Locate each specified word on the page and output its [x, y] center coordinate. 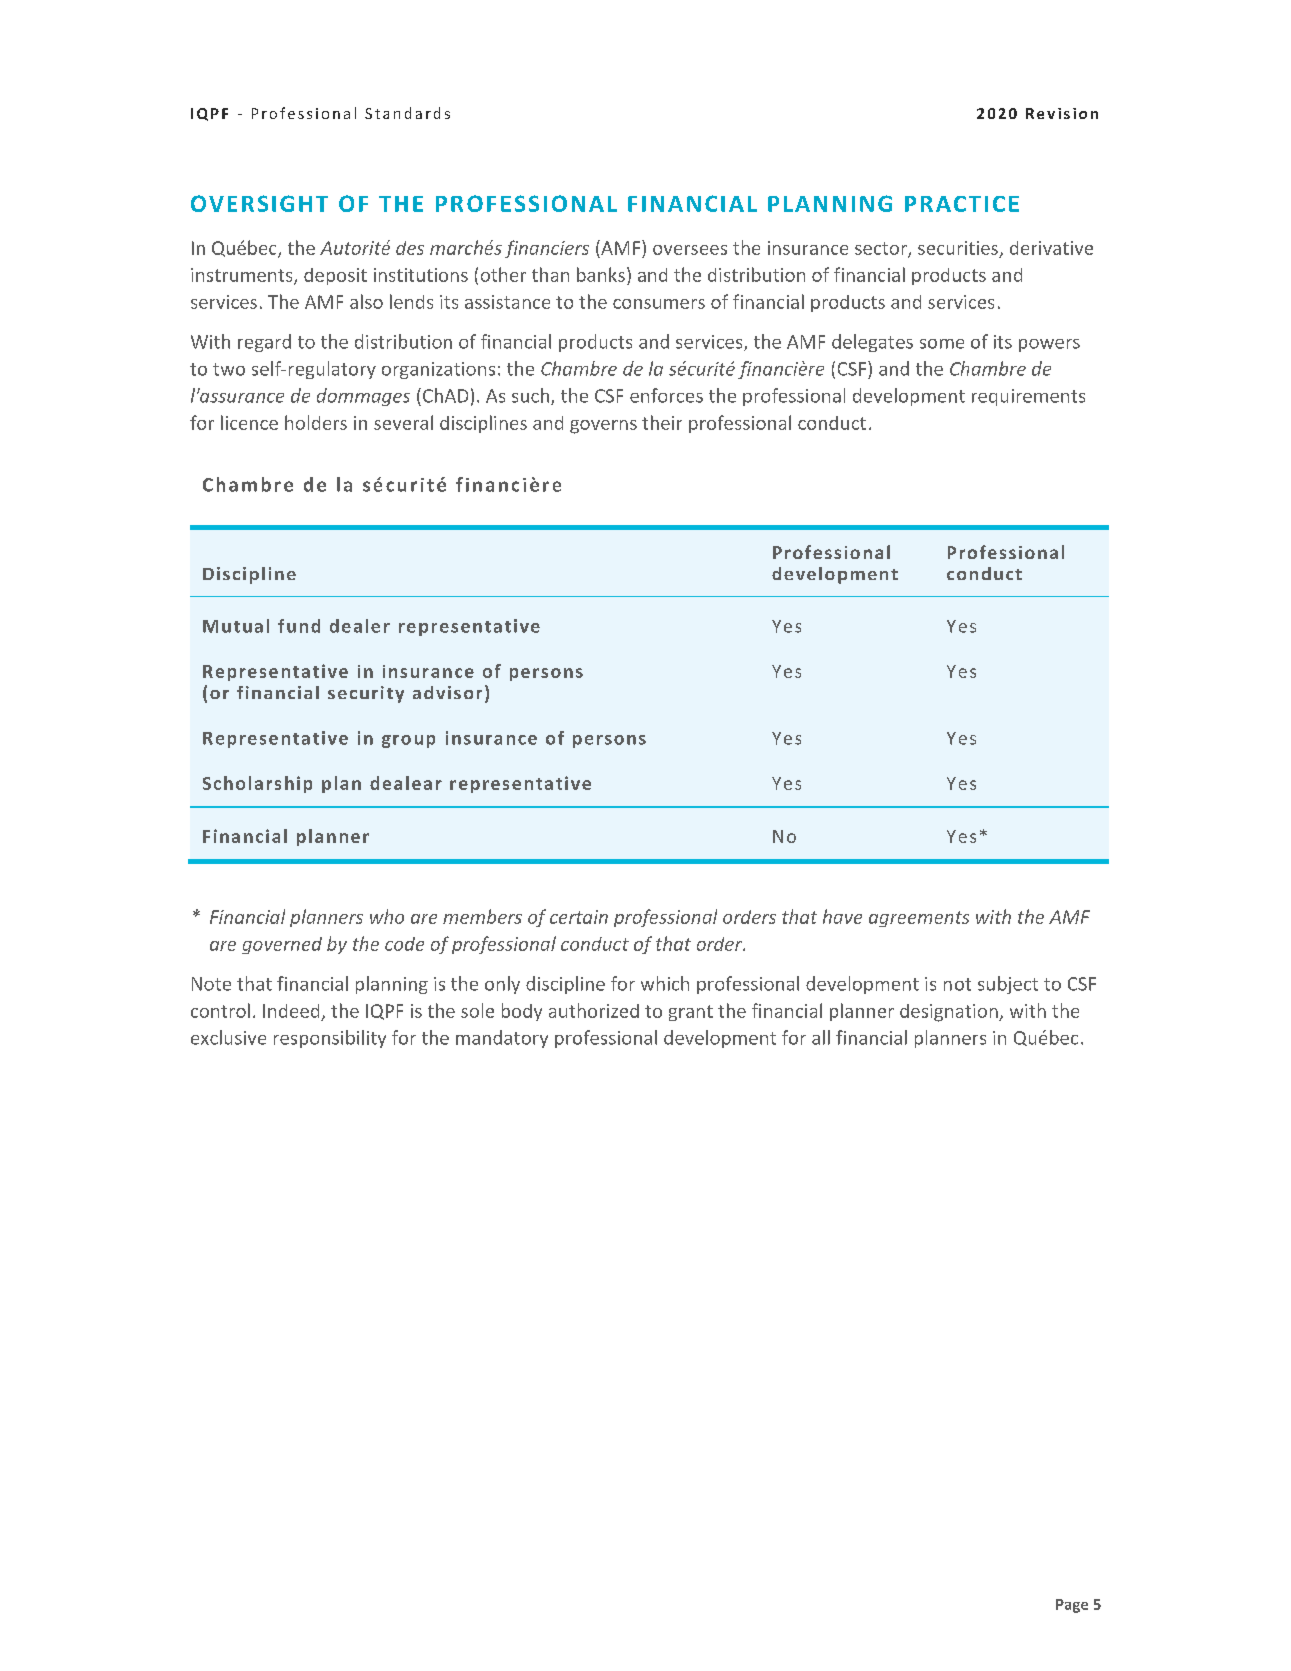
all [821, 1037]
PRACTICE [962, 204]
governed [282, 945]
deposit [335, 276]
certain [579, 917]
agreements [919, 919]
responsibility [330, 1039]
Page [1072, 1606]
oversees [690, 250]
